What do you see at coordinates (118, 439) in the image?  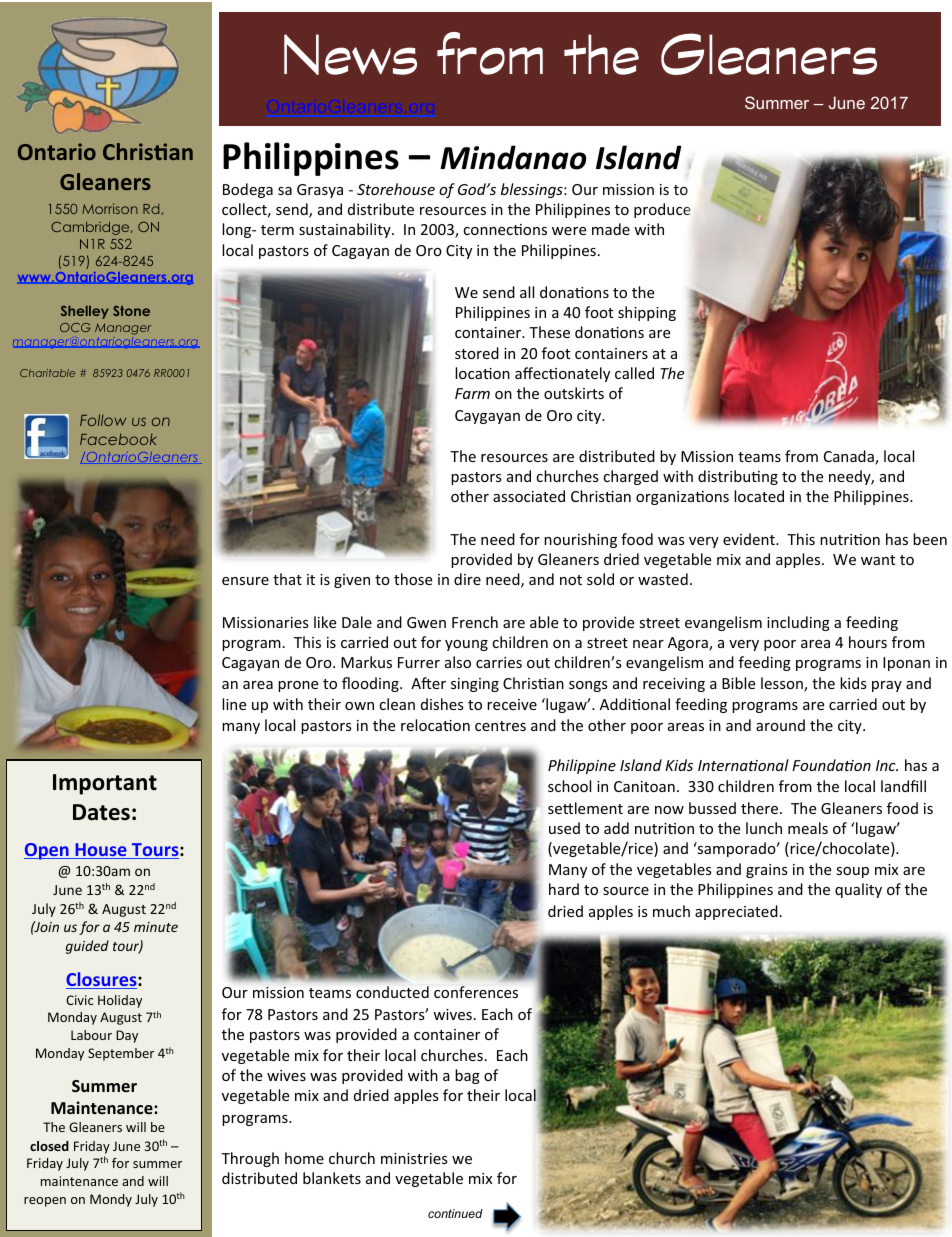 I see `Facebook` at bounding box center [118, 439].
